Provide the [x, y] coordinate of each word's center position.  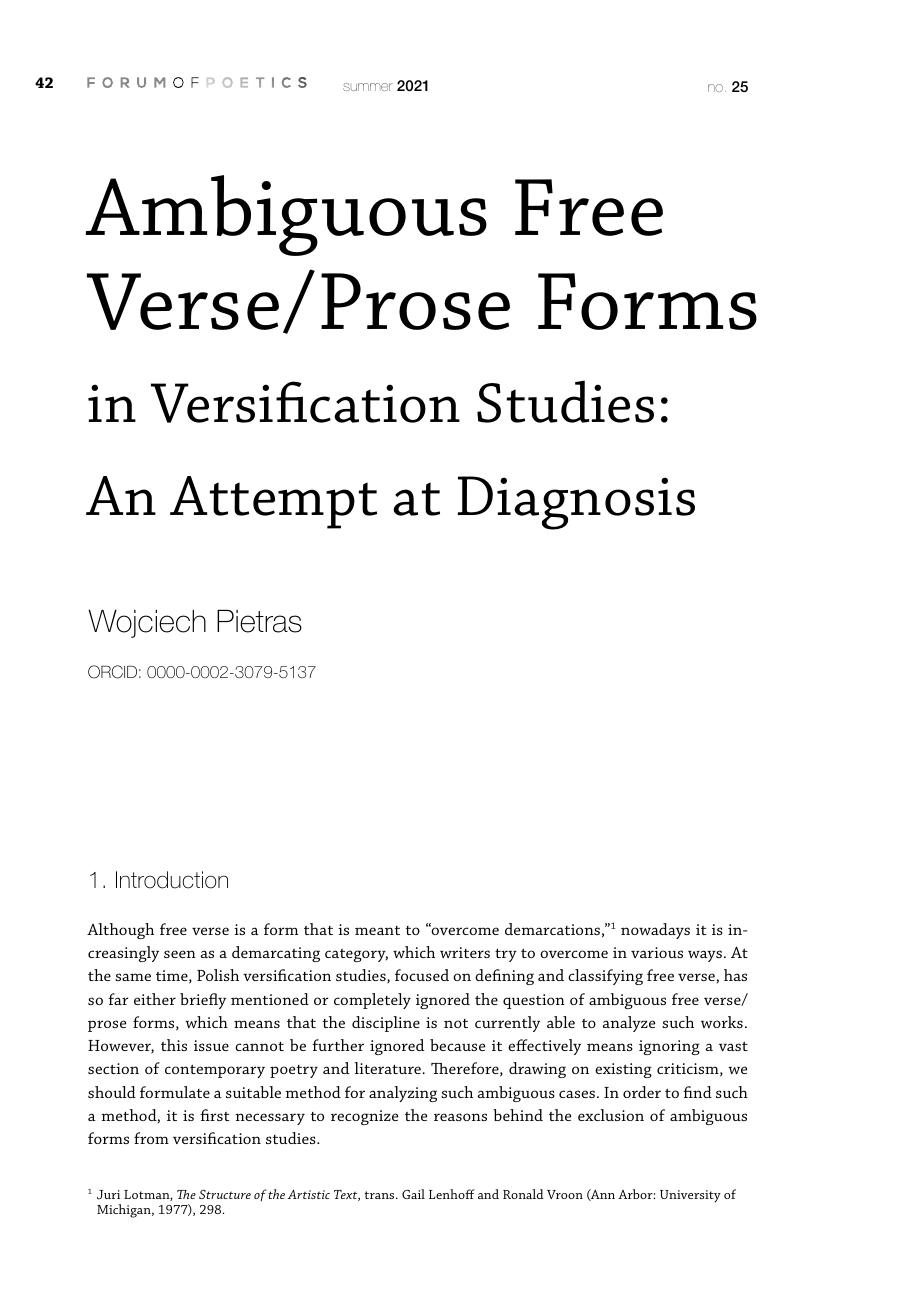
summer [368, 87]
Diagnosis [576, 503]
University [690, 1196]
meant [377, 930]
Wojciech [147, 624]
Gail [413, 1194]
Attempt [273, 502]
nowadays [655, 931]
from [151, 1138]
